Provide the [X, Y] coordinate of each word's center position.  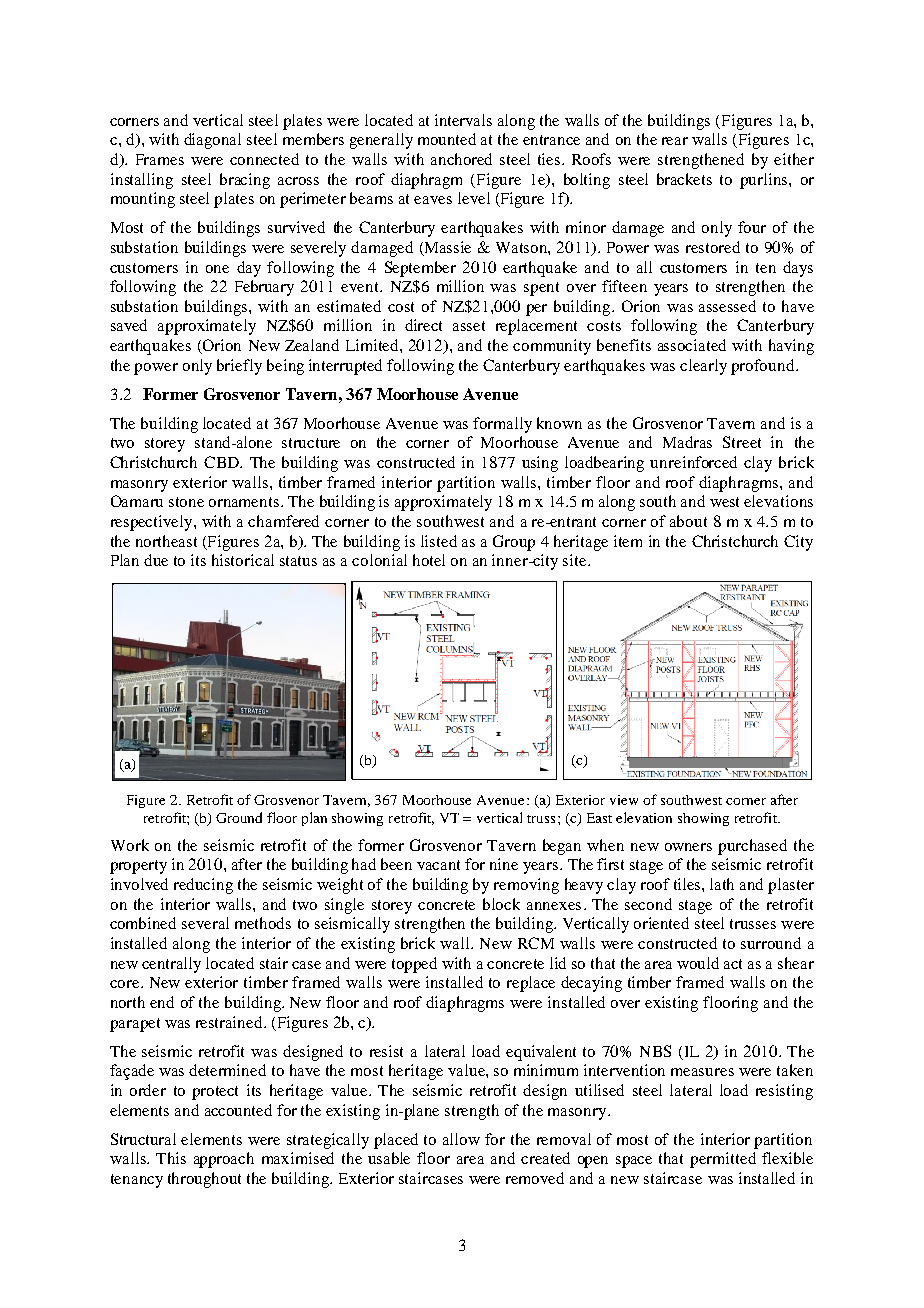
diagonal [212, 141]
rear [675, 141]
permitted [723, 1160]
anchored [461, 159]
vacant [438, 865]
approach [224, 1160]
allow [461, 1139]
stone [186, 502]
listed [439, 541]
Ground [239, 817]
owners [688, 847]
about [688, 521]
